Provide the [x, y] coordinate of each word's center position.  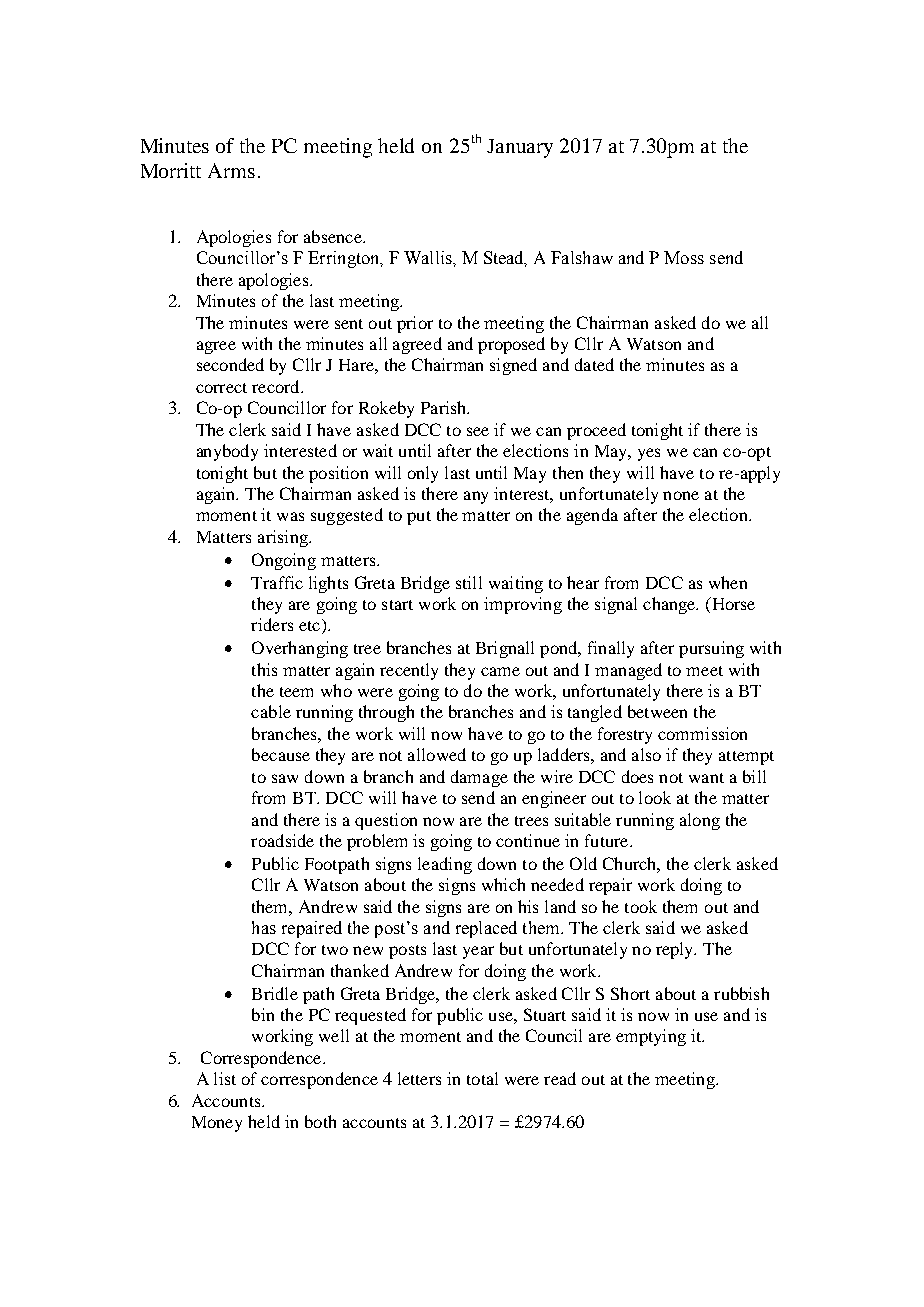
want [706, 778]
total [482, 1078]
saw [285, 778]
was [290, 516]
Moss [684, 257]
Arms [231, 170]
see [478, 431]
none [681, 495]
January [520, 148]
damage [479, 778]
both [320, 1121]
